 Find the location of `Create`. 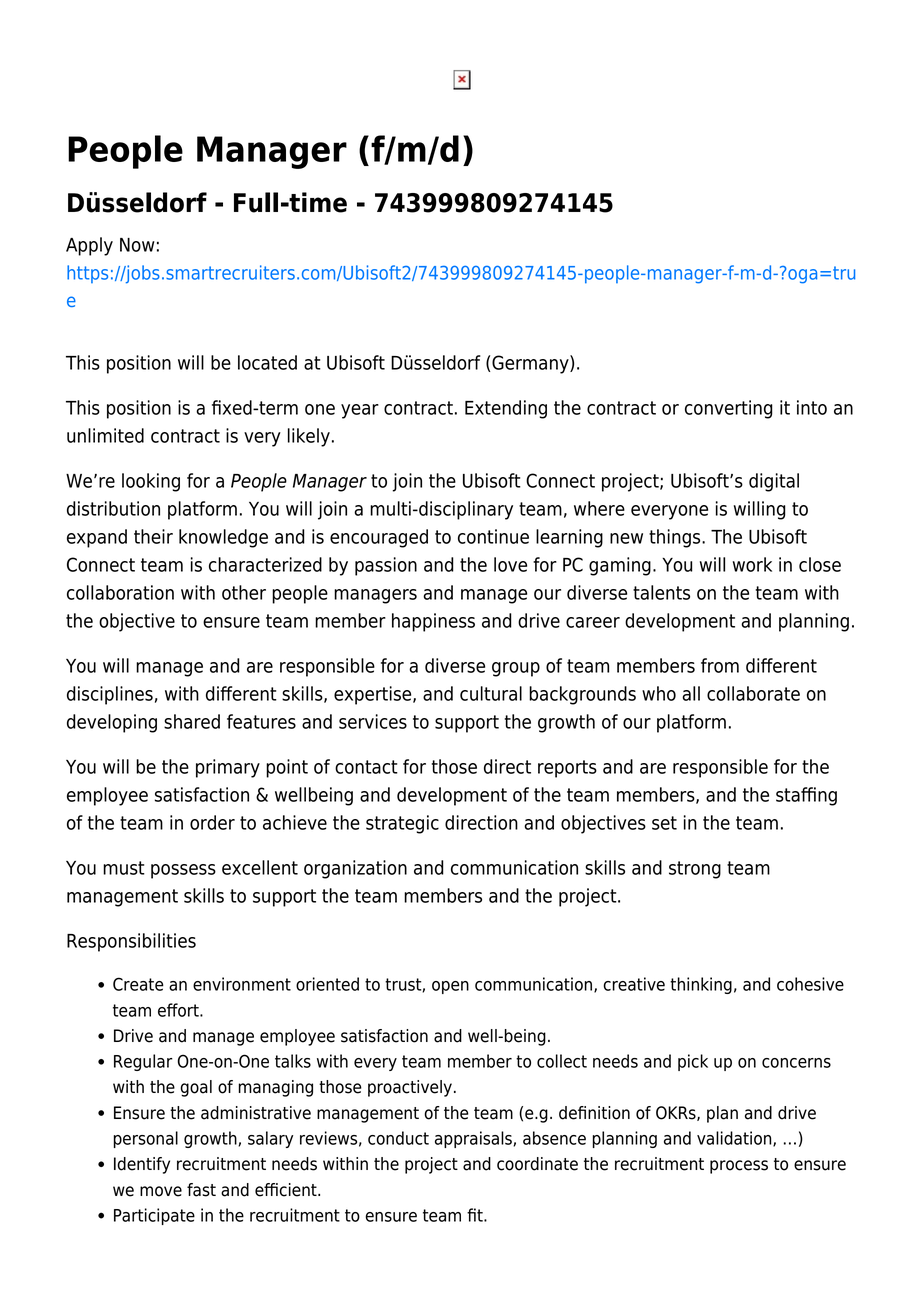

Create is located at coordinates (138, 984).
